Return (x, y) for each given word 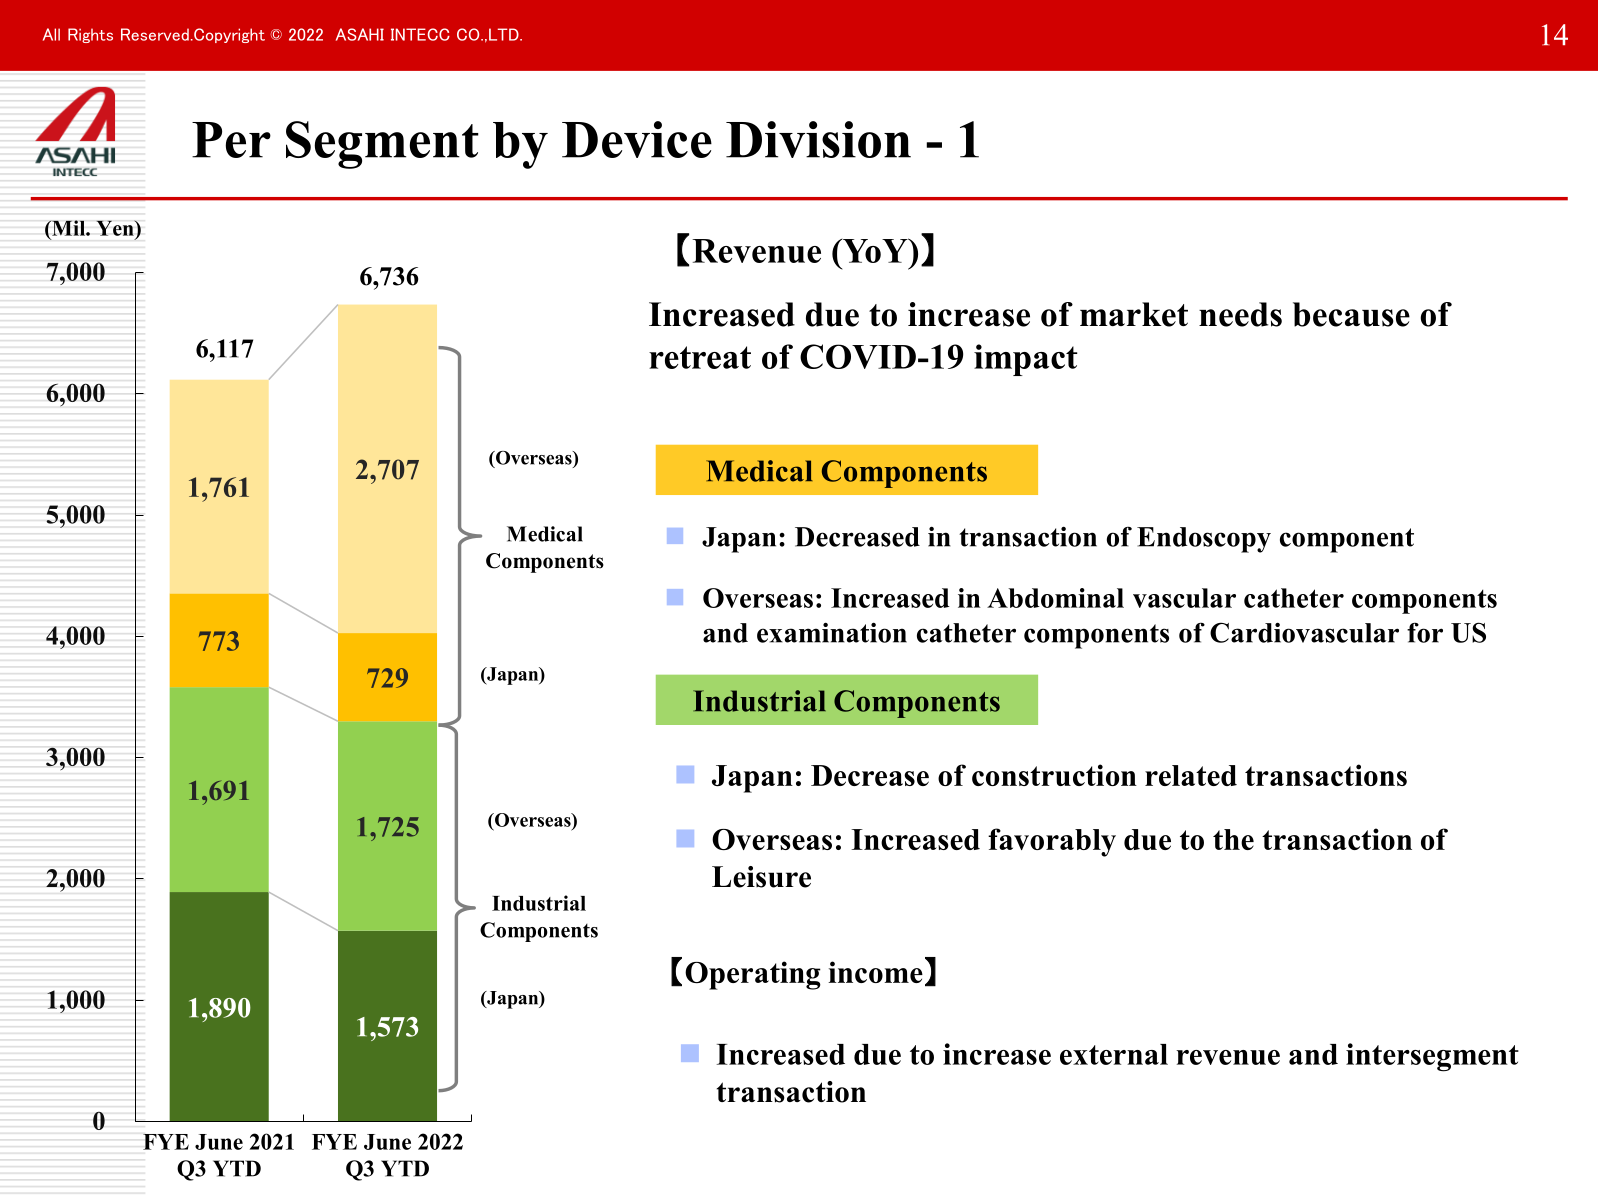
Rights (90, 35)
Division (818, 139)
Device (637, 139)
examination (832, 632)
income (875, 972)
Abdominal (1055, 598)
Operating (753, 975)
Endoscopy (1204, 540)
